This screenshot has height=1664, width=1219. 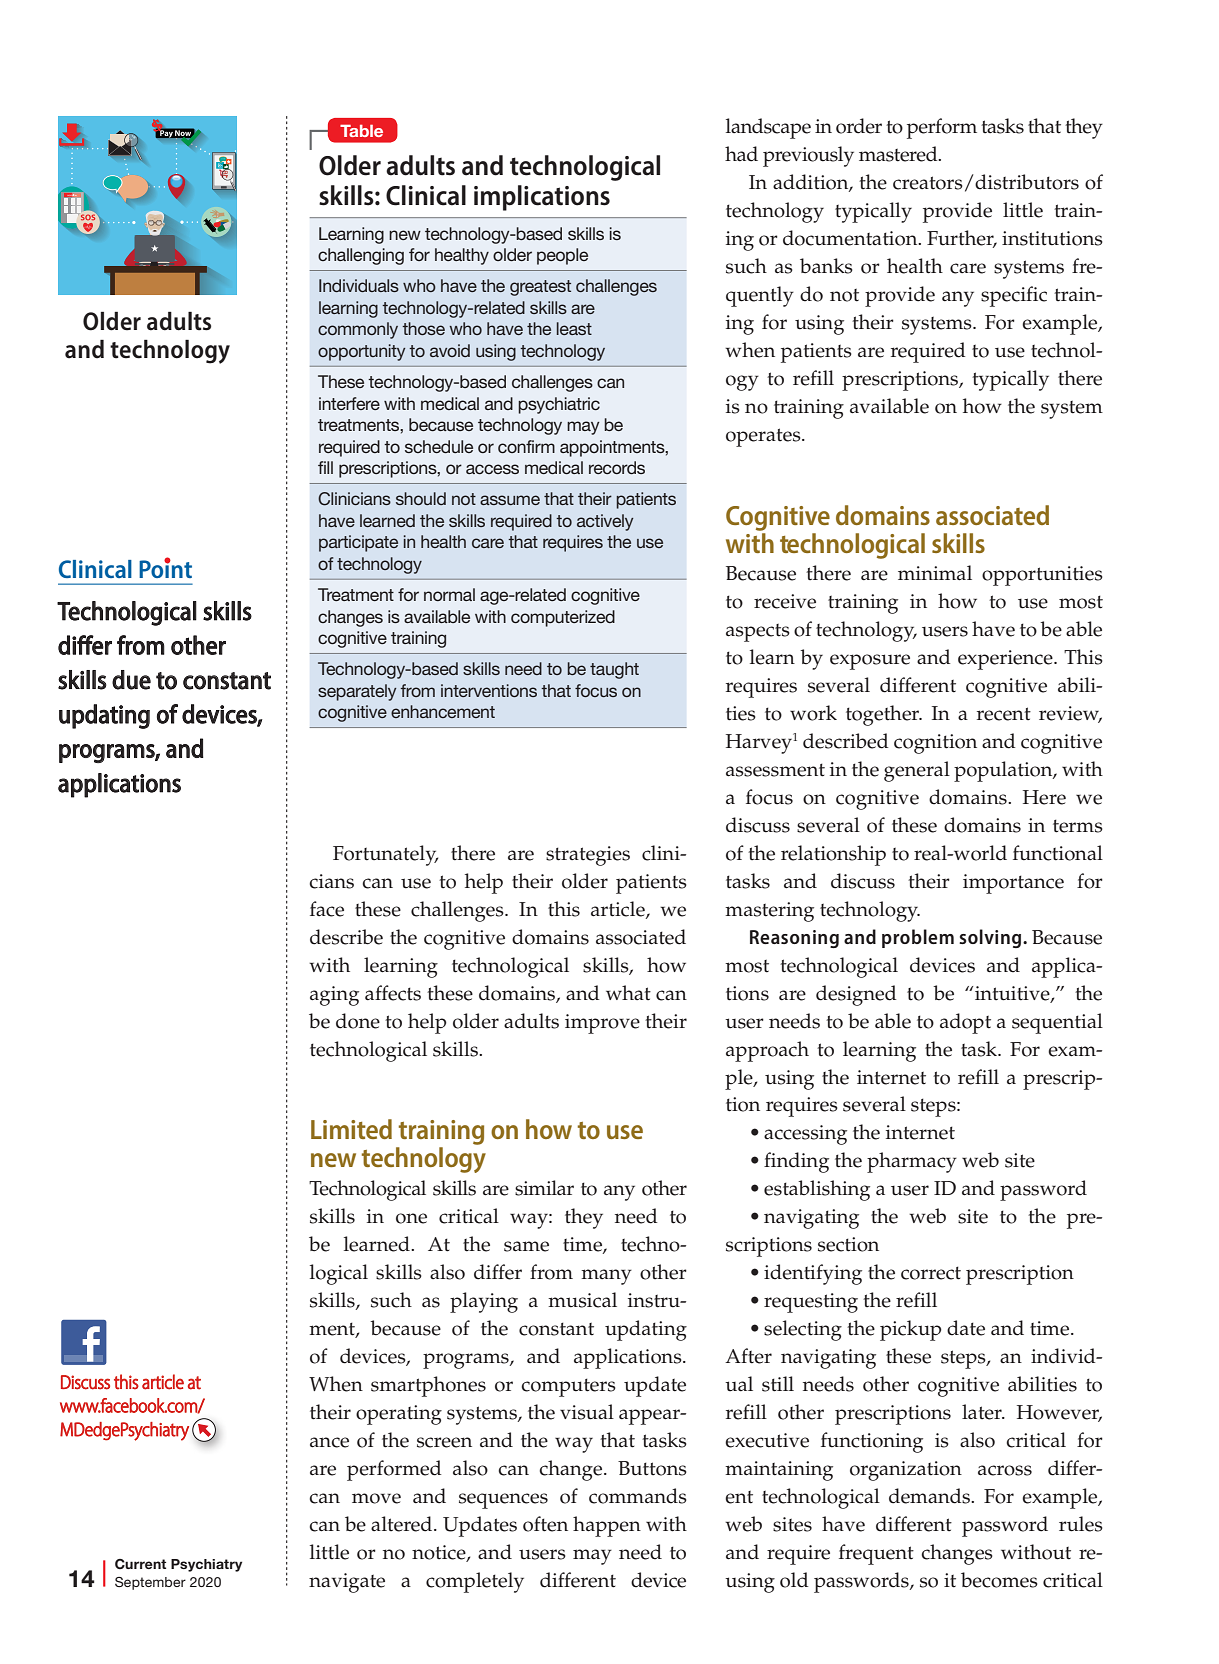 What do you see at coordinates (131, 680) in the screenshot?
I see `due` at bounding box center [131, 680].
